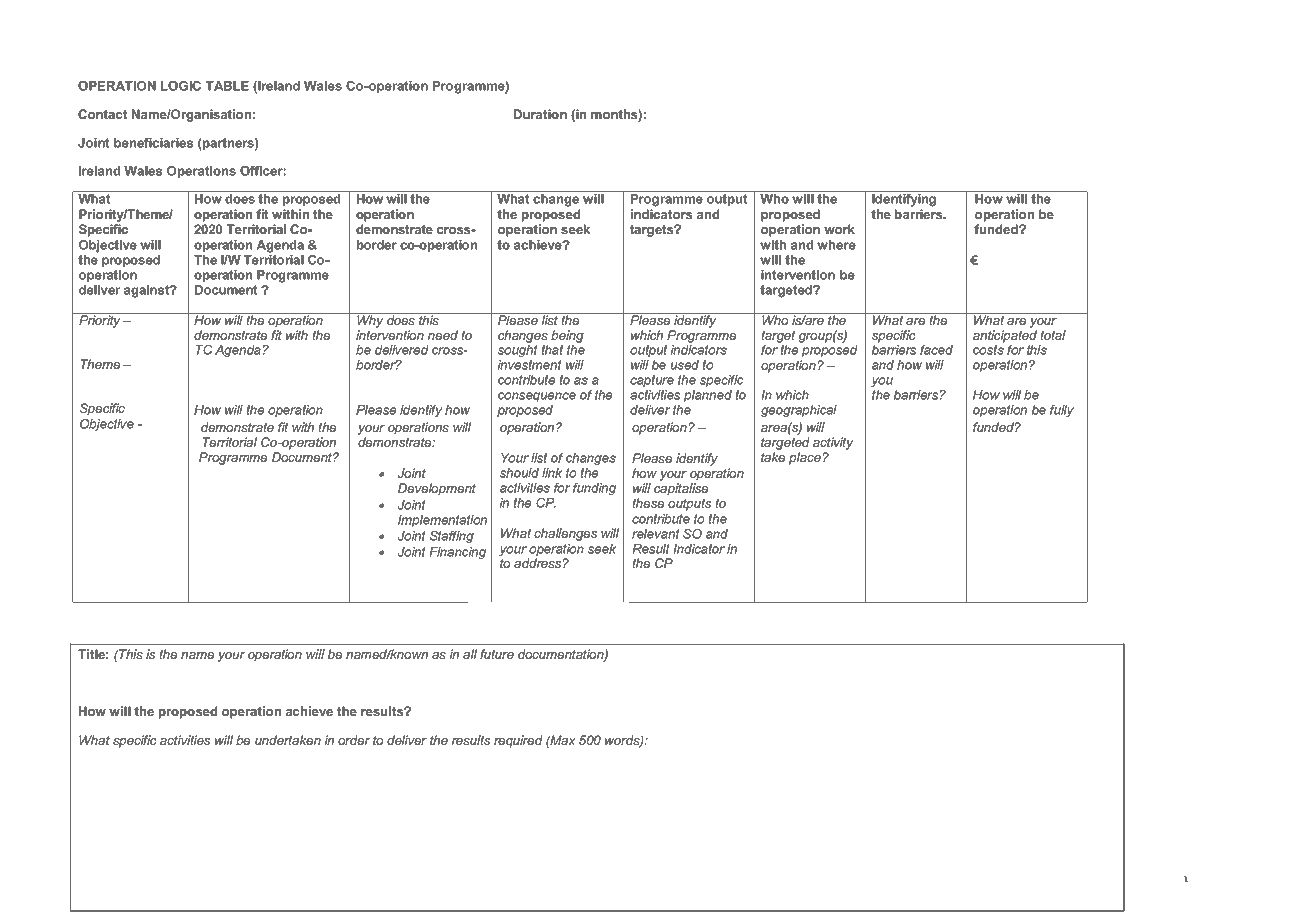 This screenshot has height=924, width=1308. What do you see at coordinates (227, 86) in the screenshot?
I see `TABLE` at bounding box center [227, 86].
